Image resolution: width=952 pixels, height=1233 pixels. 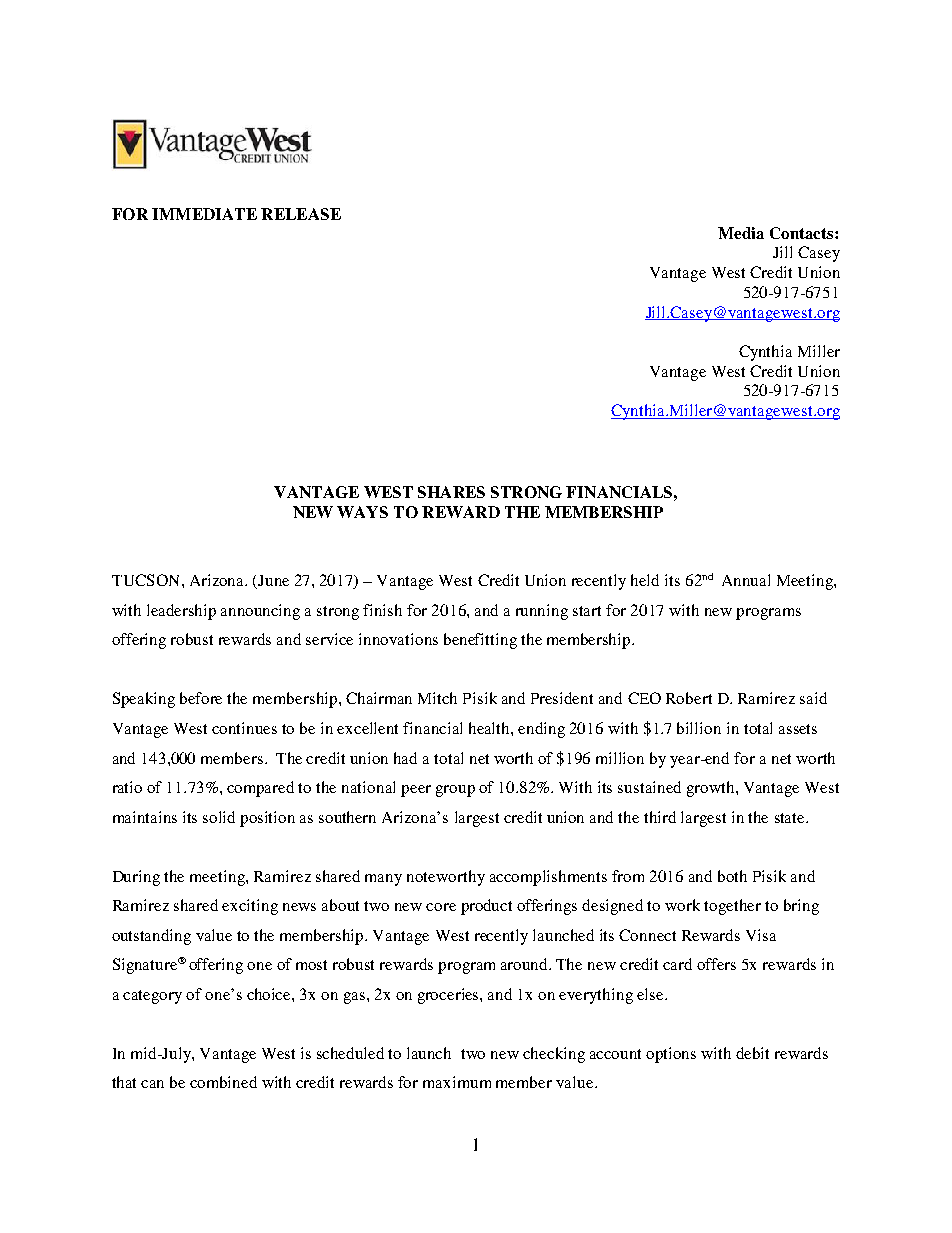 I want to click on leadership, so click(x=181, y=612).
